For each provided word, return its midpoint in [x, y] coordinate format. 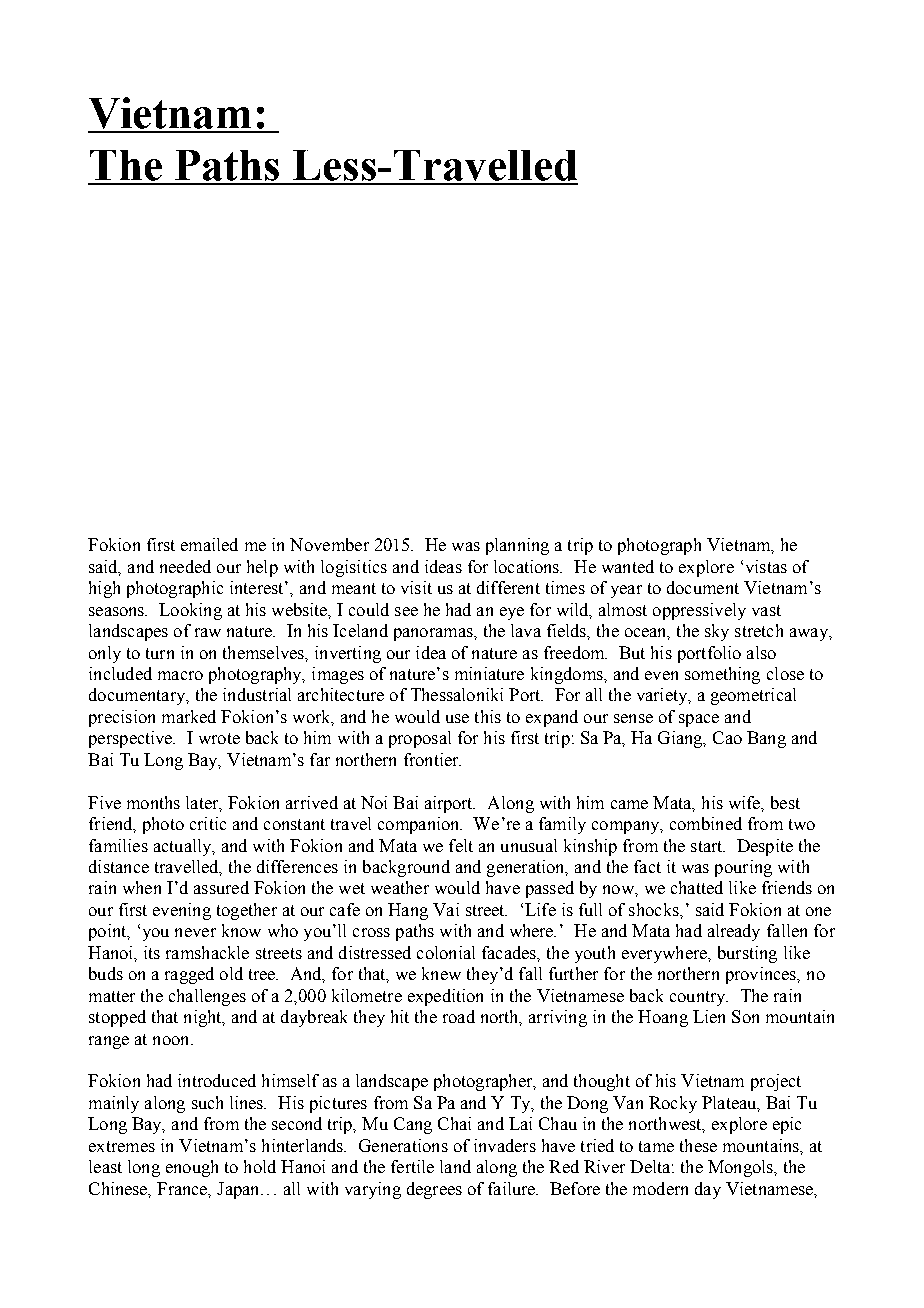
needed [185, 566]
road [459, 1016]
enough [192, 1168]
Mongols [741, 1168]
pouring [743, 868]
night [204, 1018]
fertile [412, 1166]
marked [189, 716]
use [457, 718]
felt [461, 845]
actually [184, 847]
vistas [766, 566]
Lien [709, 1016]
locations [528, 566]
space [699, 720]
